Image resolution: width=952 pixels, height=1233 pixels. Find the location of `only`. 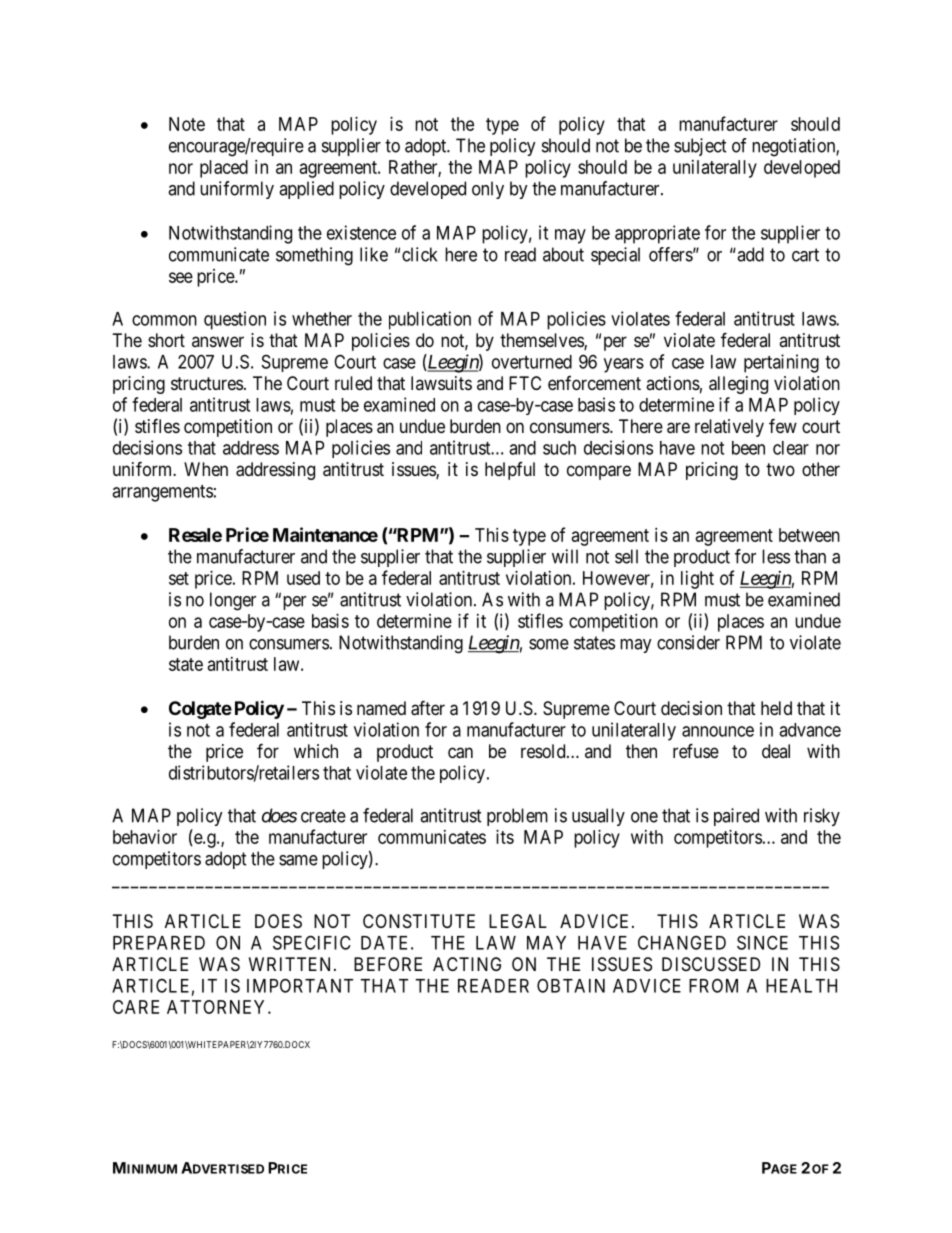

only is located at coordinates (488, 190).
